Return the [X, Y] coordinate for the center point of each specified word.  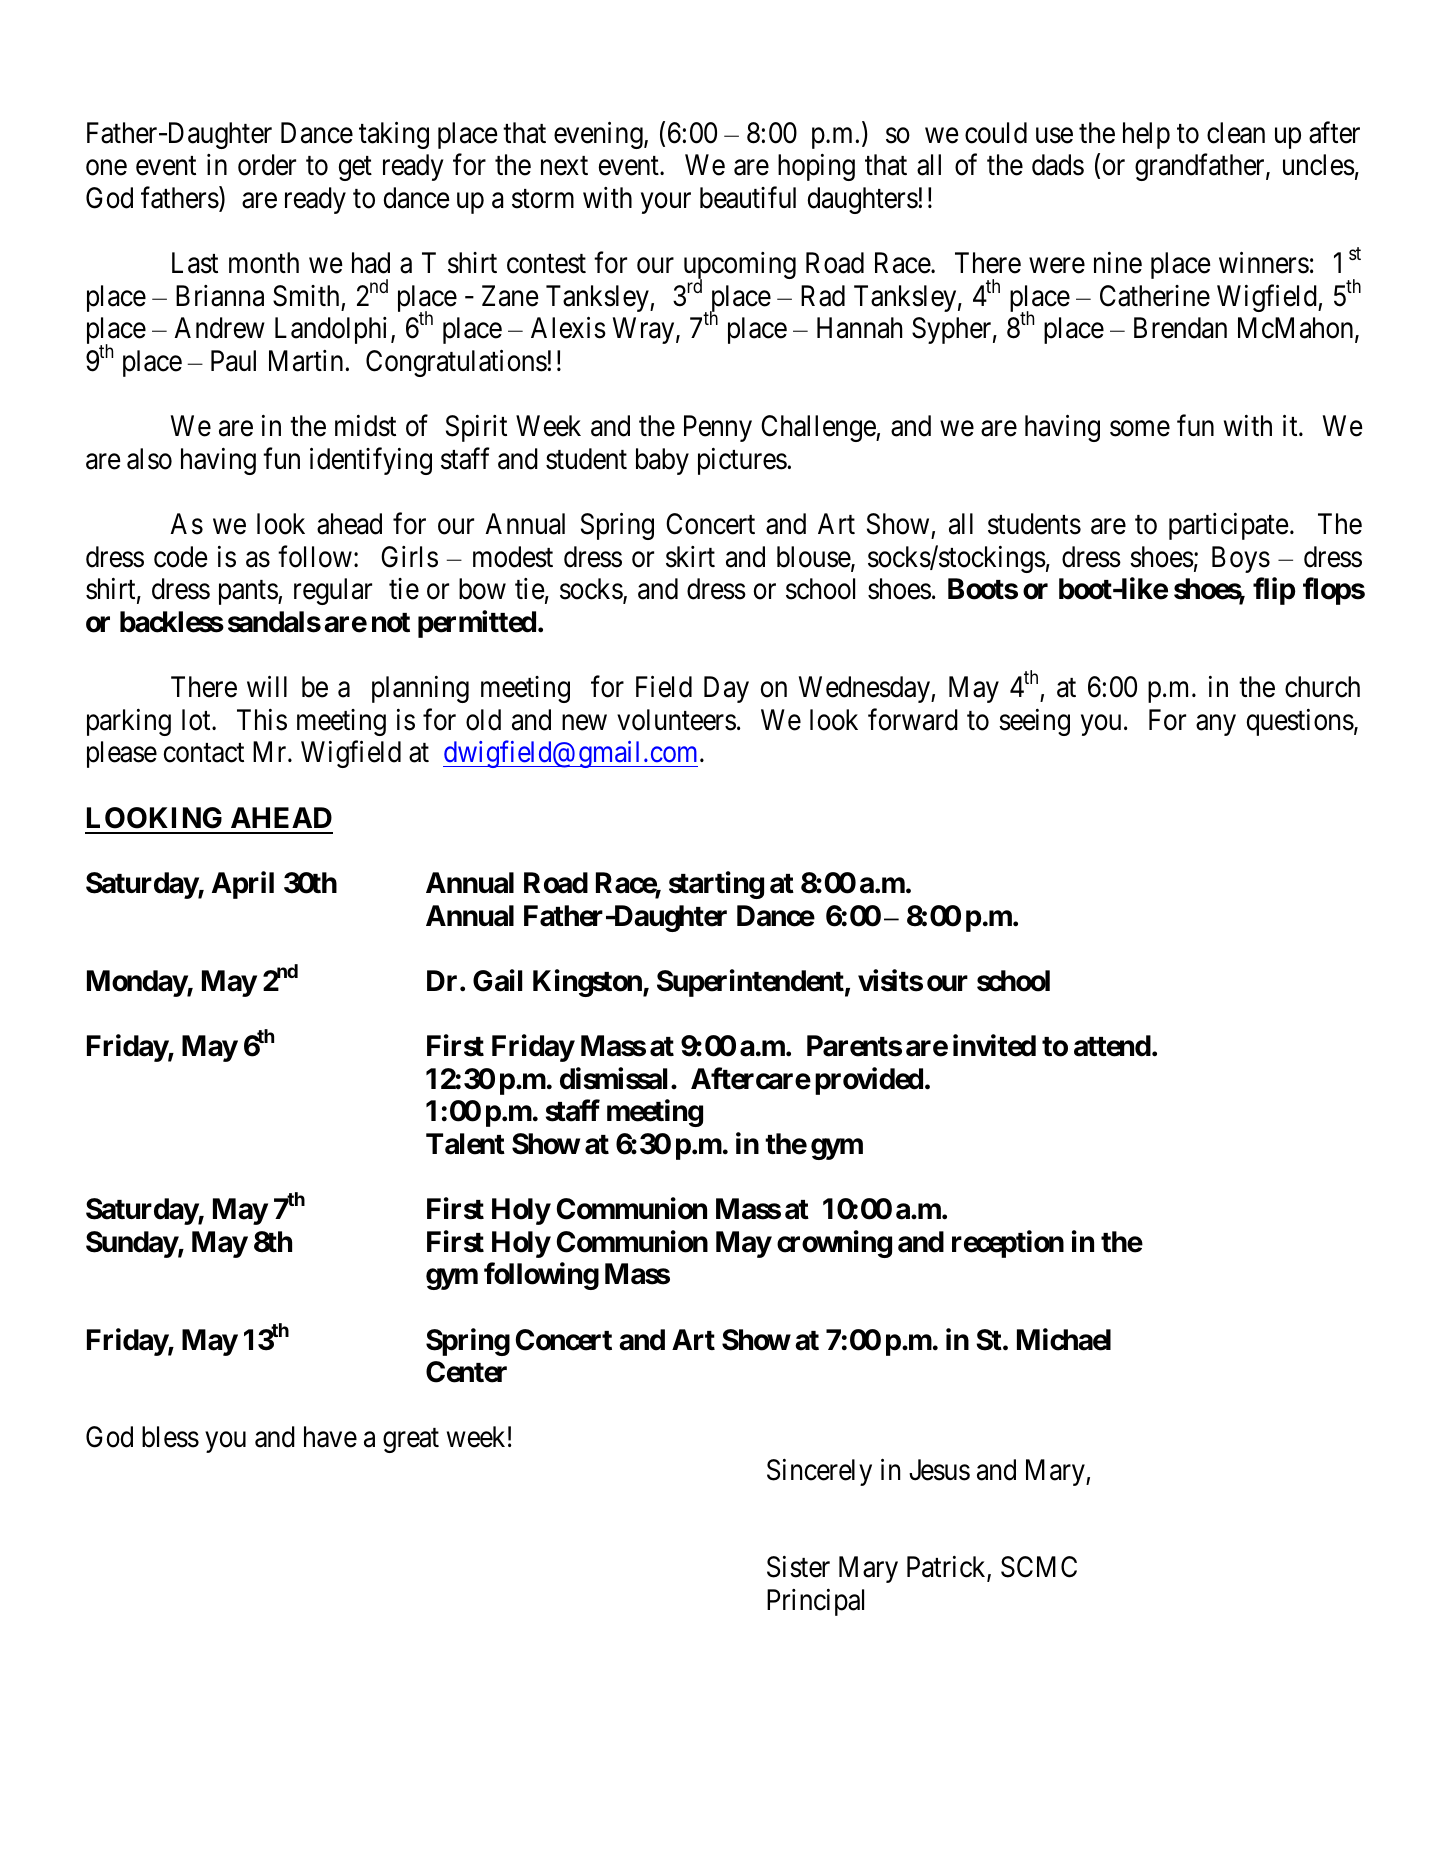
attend [1112, 1046]
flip [1274, 591]
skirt [690, 557]
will [267, 686]
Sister [798, 1567]
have [330, 1437]
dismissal [613, 1078]
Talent [465, 1144]
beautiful [748, 198]
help [1146, 135]
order [267, 165]
